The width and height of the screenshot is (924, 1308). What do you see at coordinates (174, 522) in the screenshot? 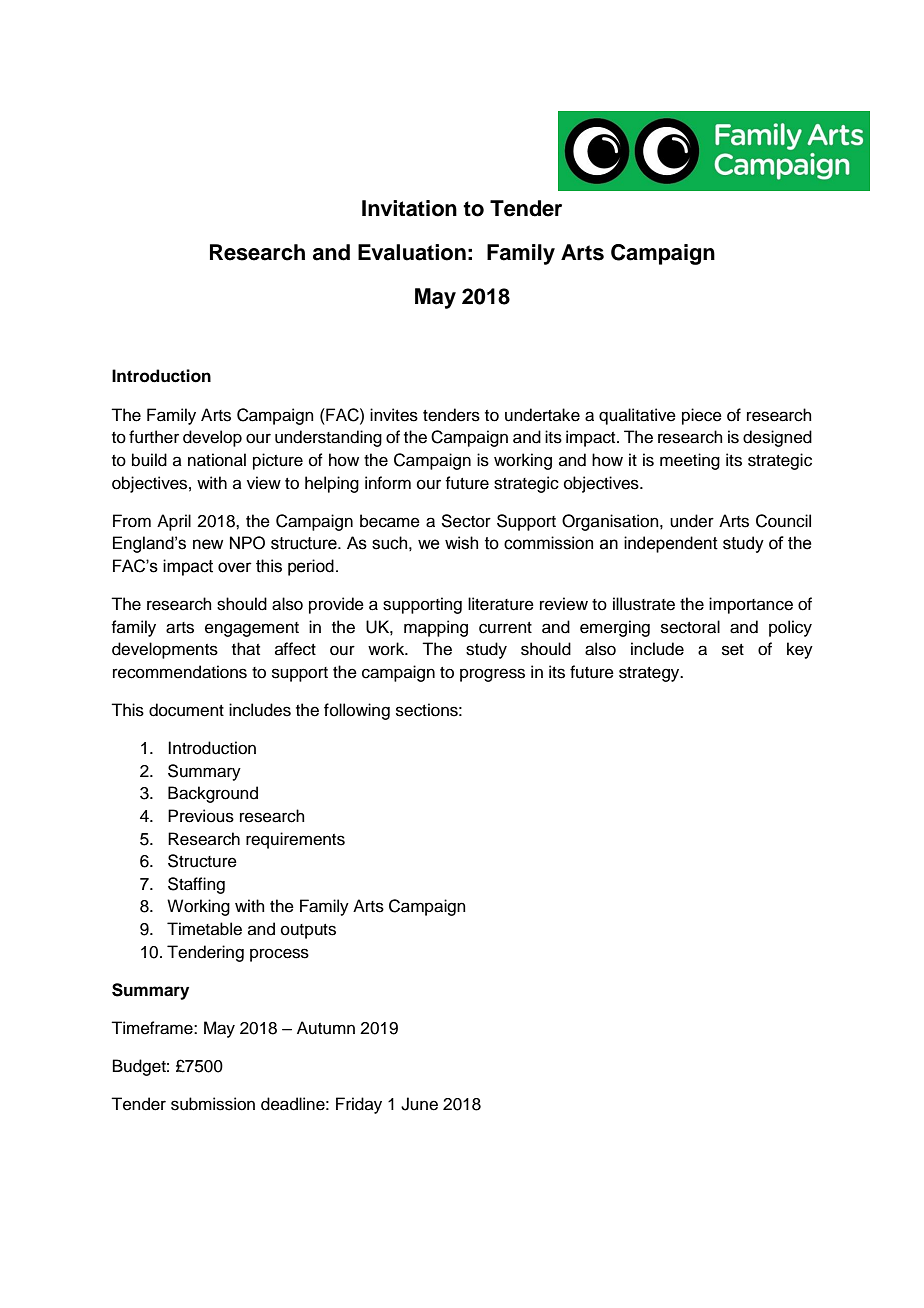
I see `April` at bounding box center [174, 522].
